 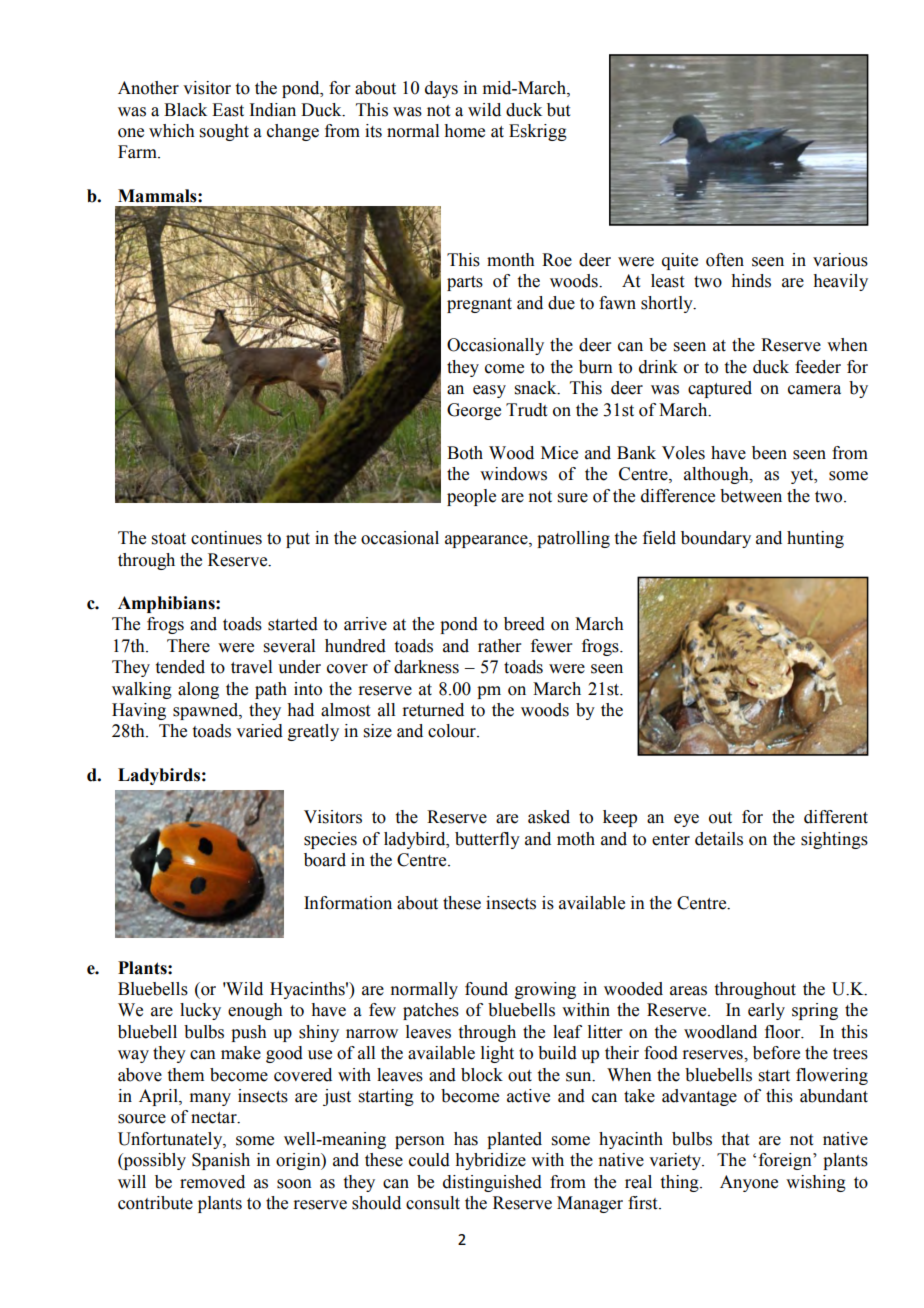 I want to click on hybridize, so click(x=490, y=1161).
